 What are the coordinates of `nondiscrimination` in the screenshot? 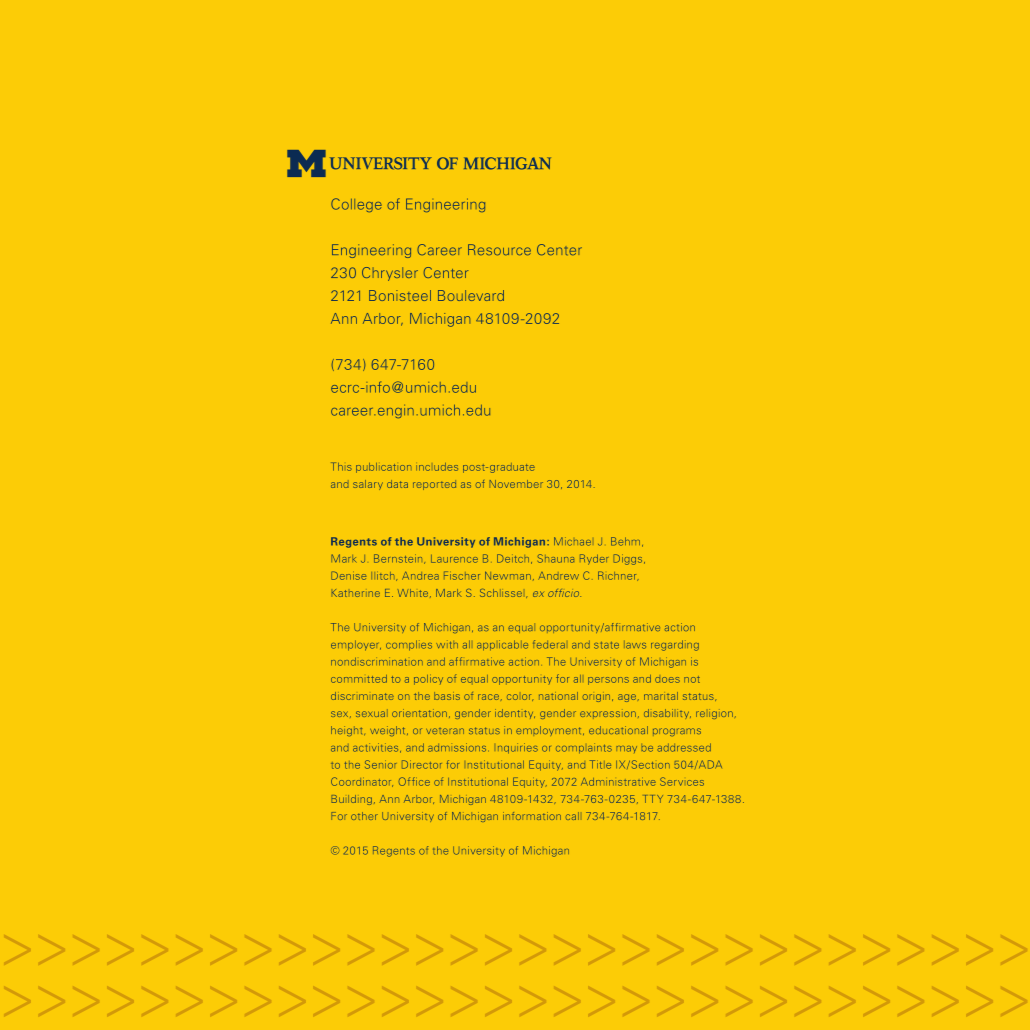 It's located at (377, 661).
